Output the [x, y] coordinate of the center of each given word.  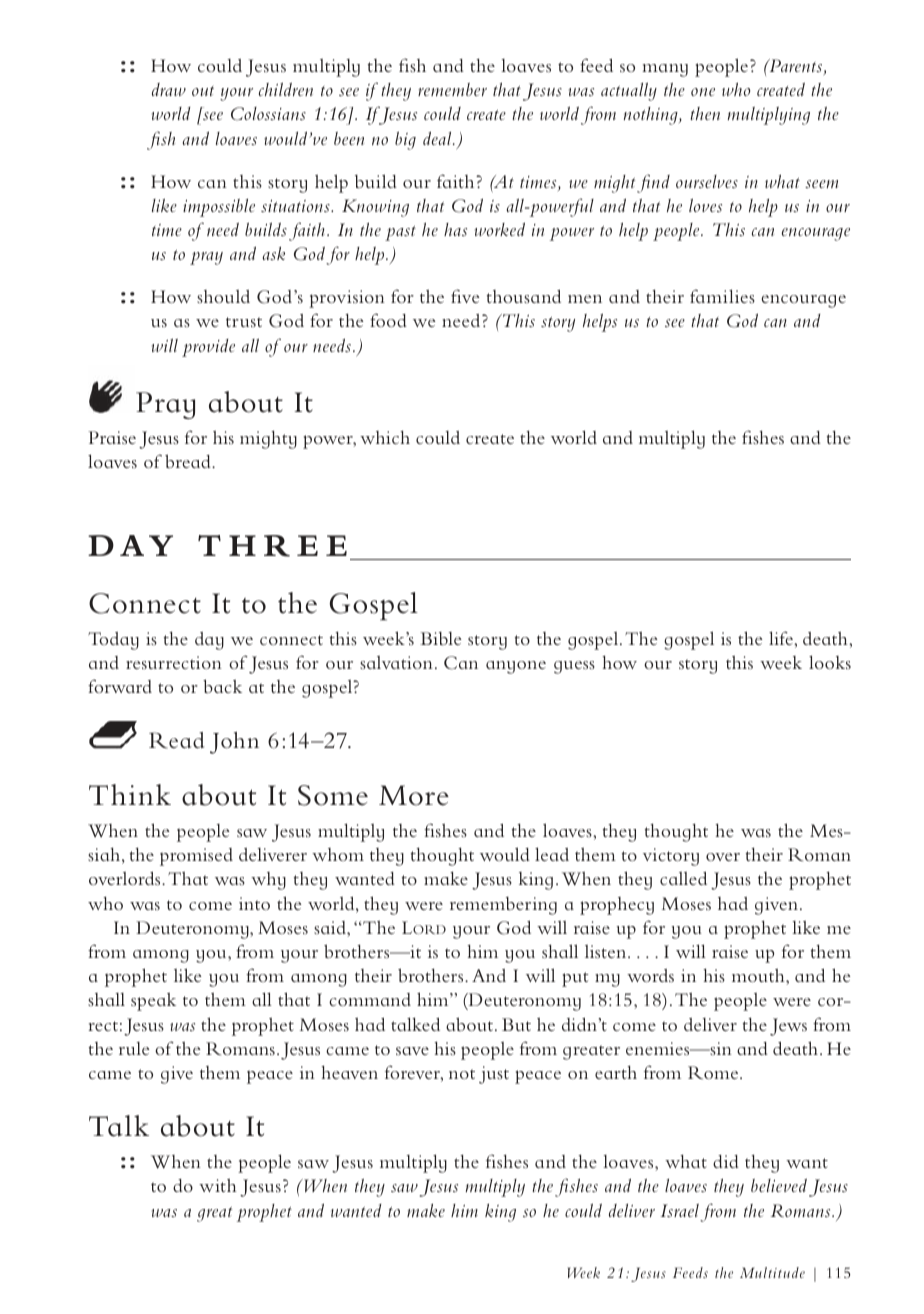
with [218, 1185]
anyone [516, 667]
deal [438, 138]
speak [153, 1001]
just [494, 1075]
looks [830, 662]
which [385, 437]
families [722, 296]
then [705, 113]
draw [169, 89]
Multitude [772, 1272]
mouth [759, 975]
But [516, 1024]
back [222, 686]
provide [208, 348]
